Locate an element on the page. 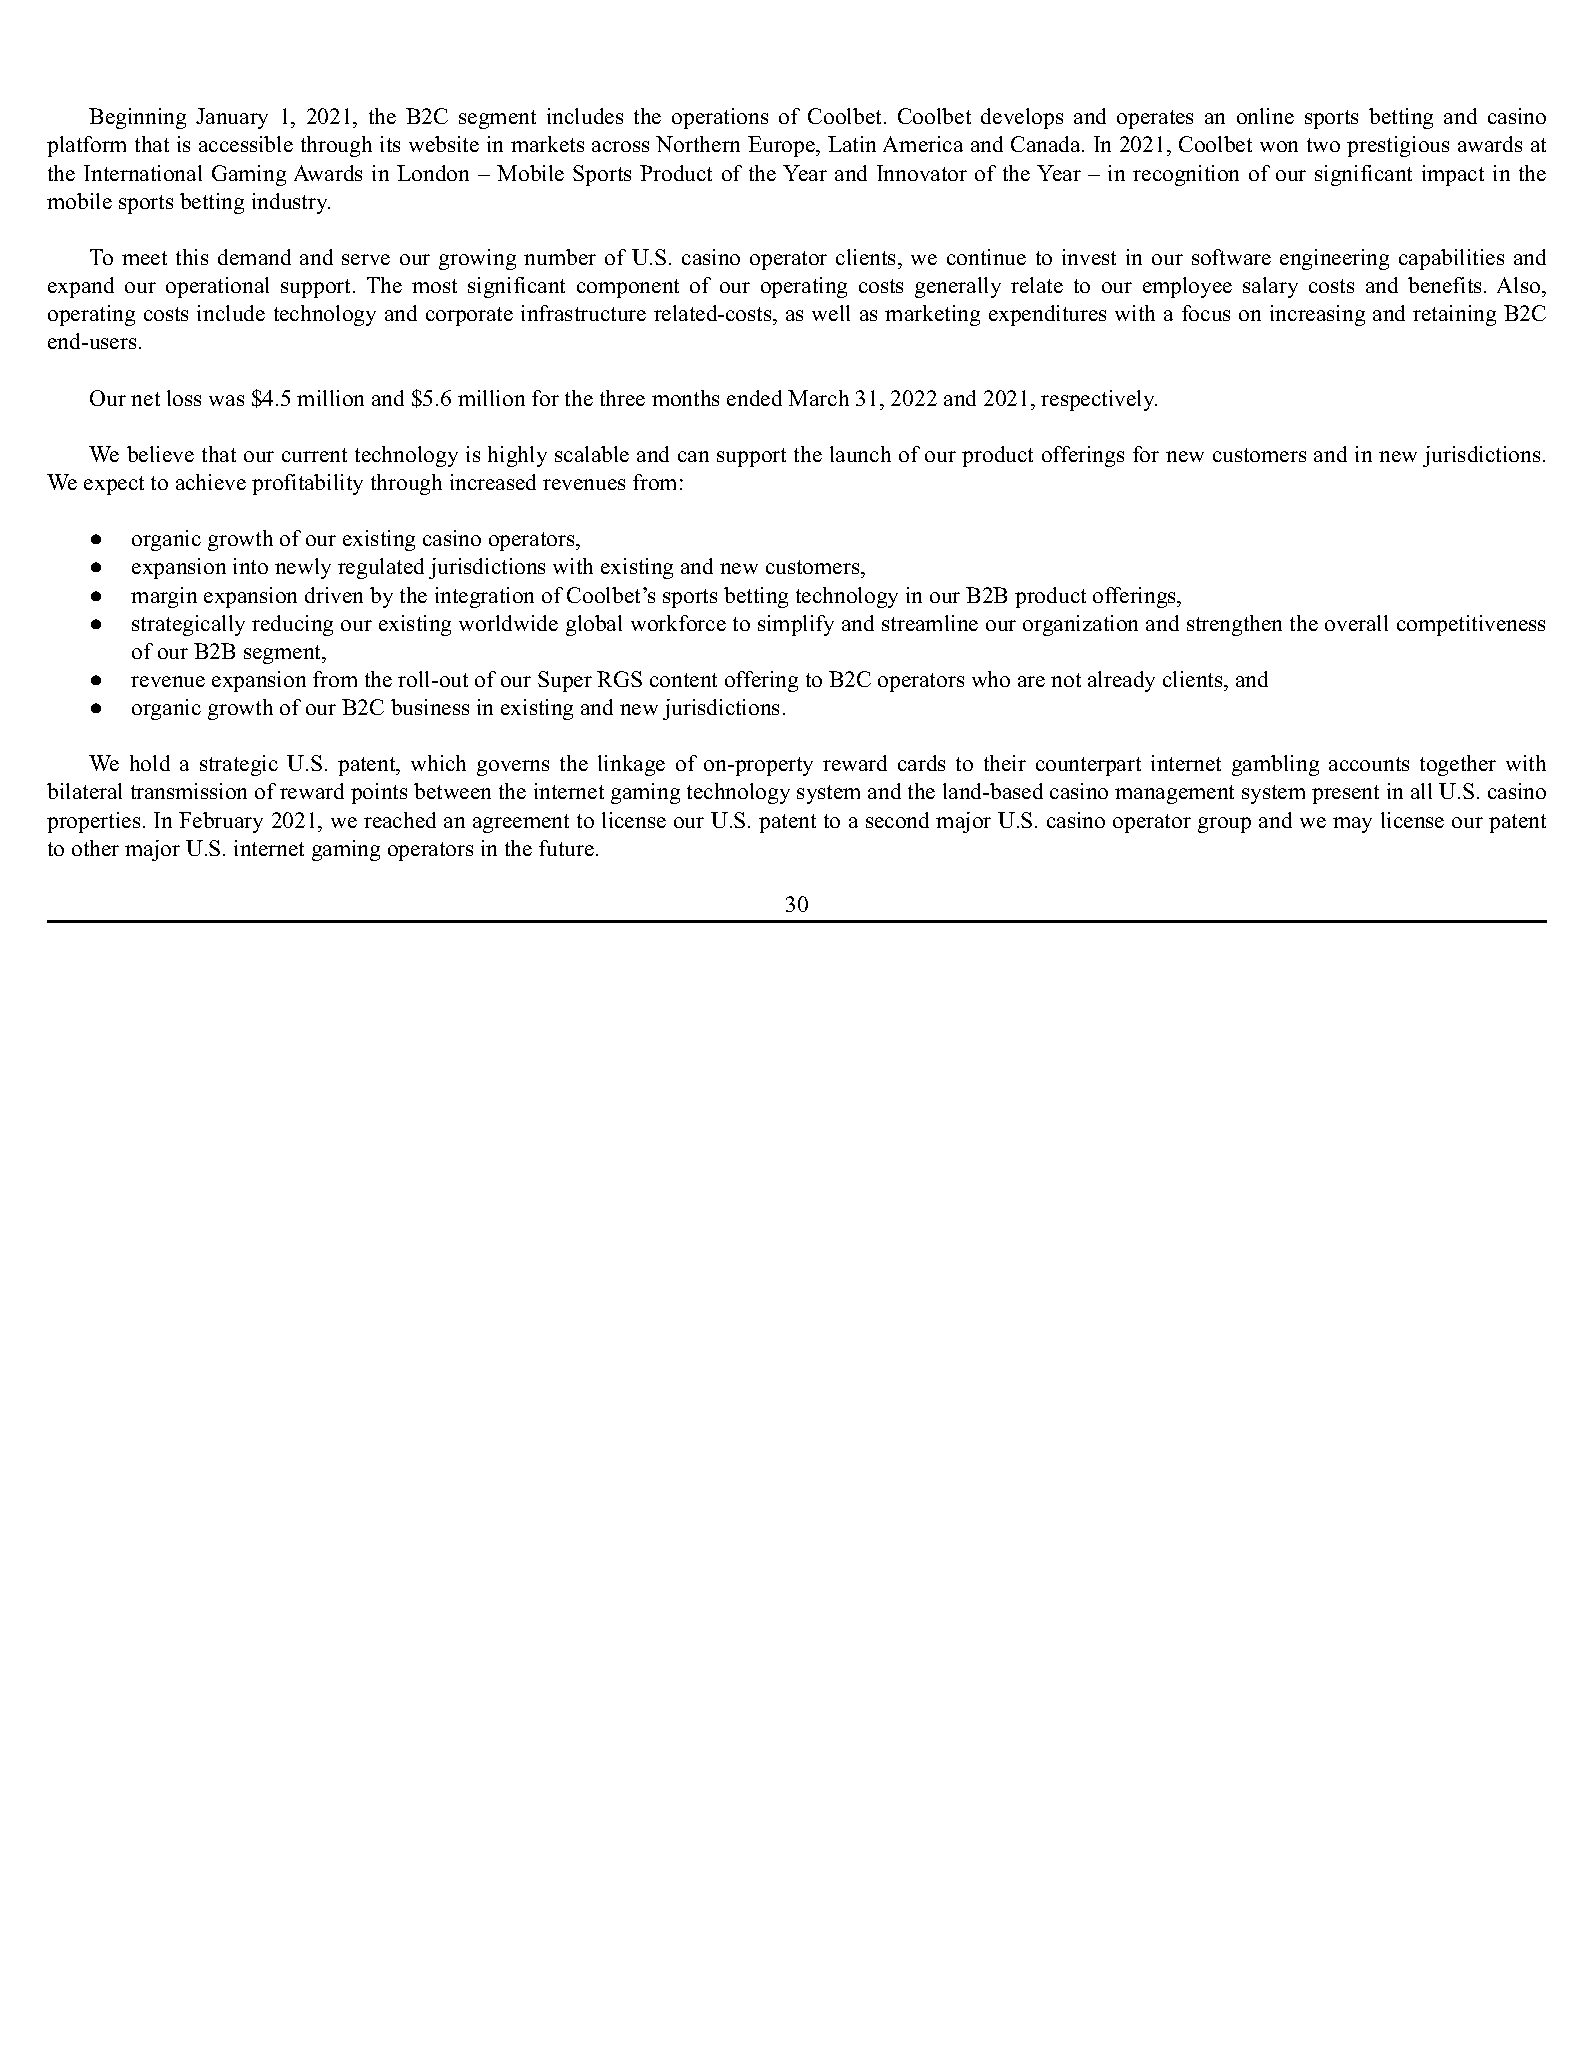 The image size is (1594, 2063). Europe is located at coordinates (783, 146).
